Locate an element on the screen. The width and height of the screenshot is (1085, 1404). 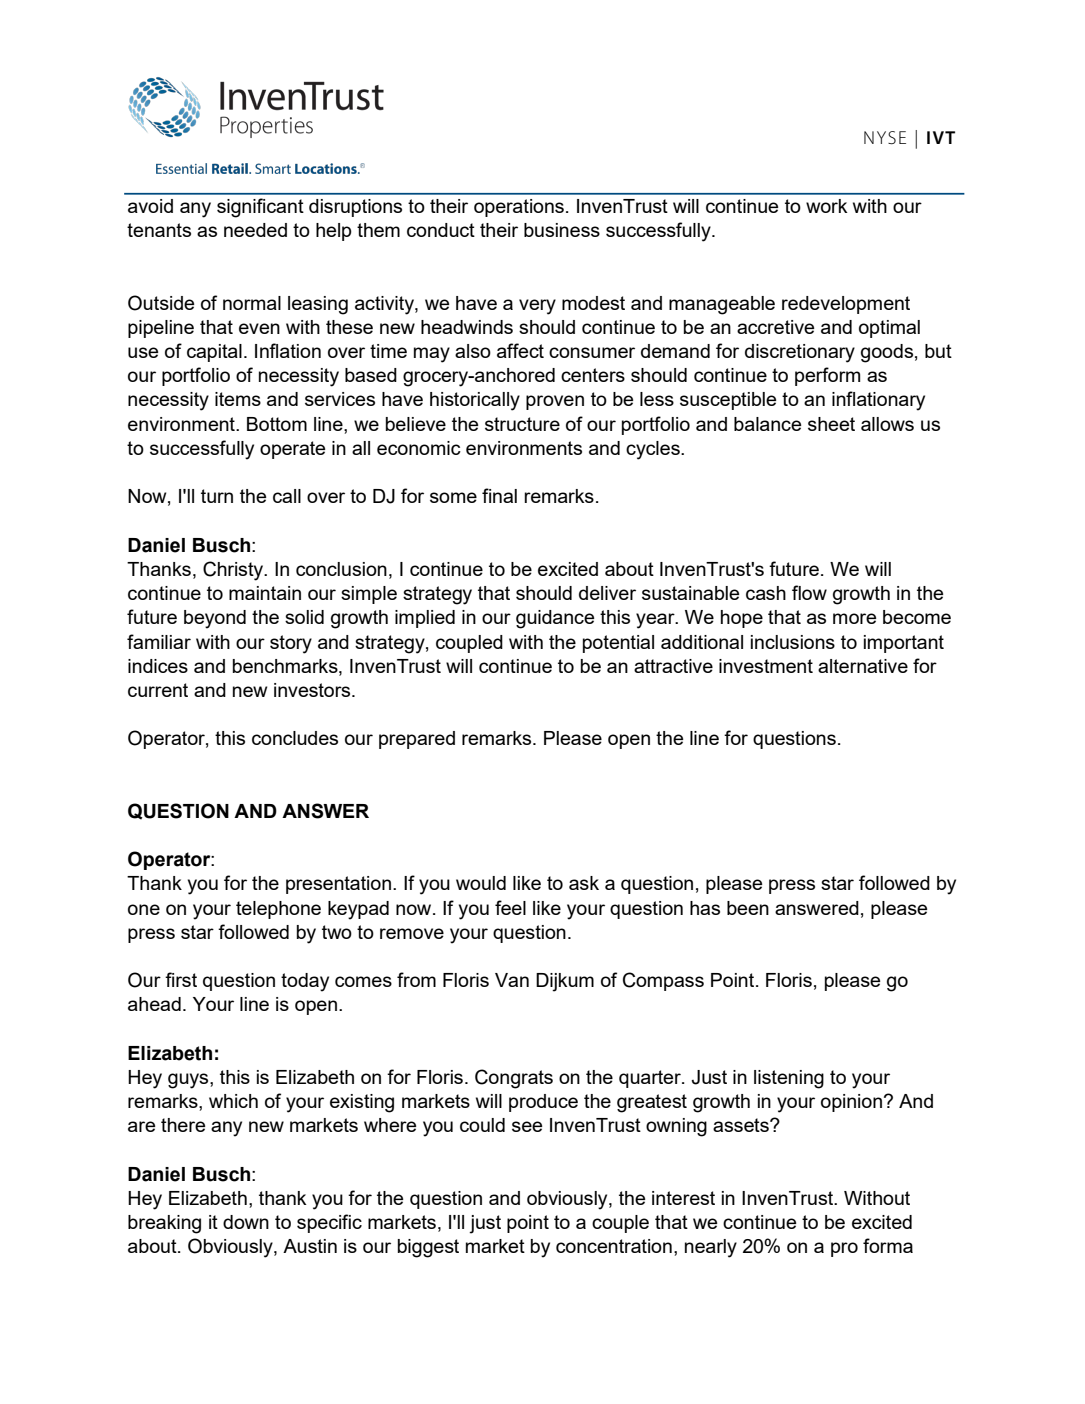
work is located at coordinates (827, 206).
